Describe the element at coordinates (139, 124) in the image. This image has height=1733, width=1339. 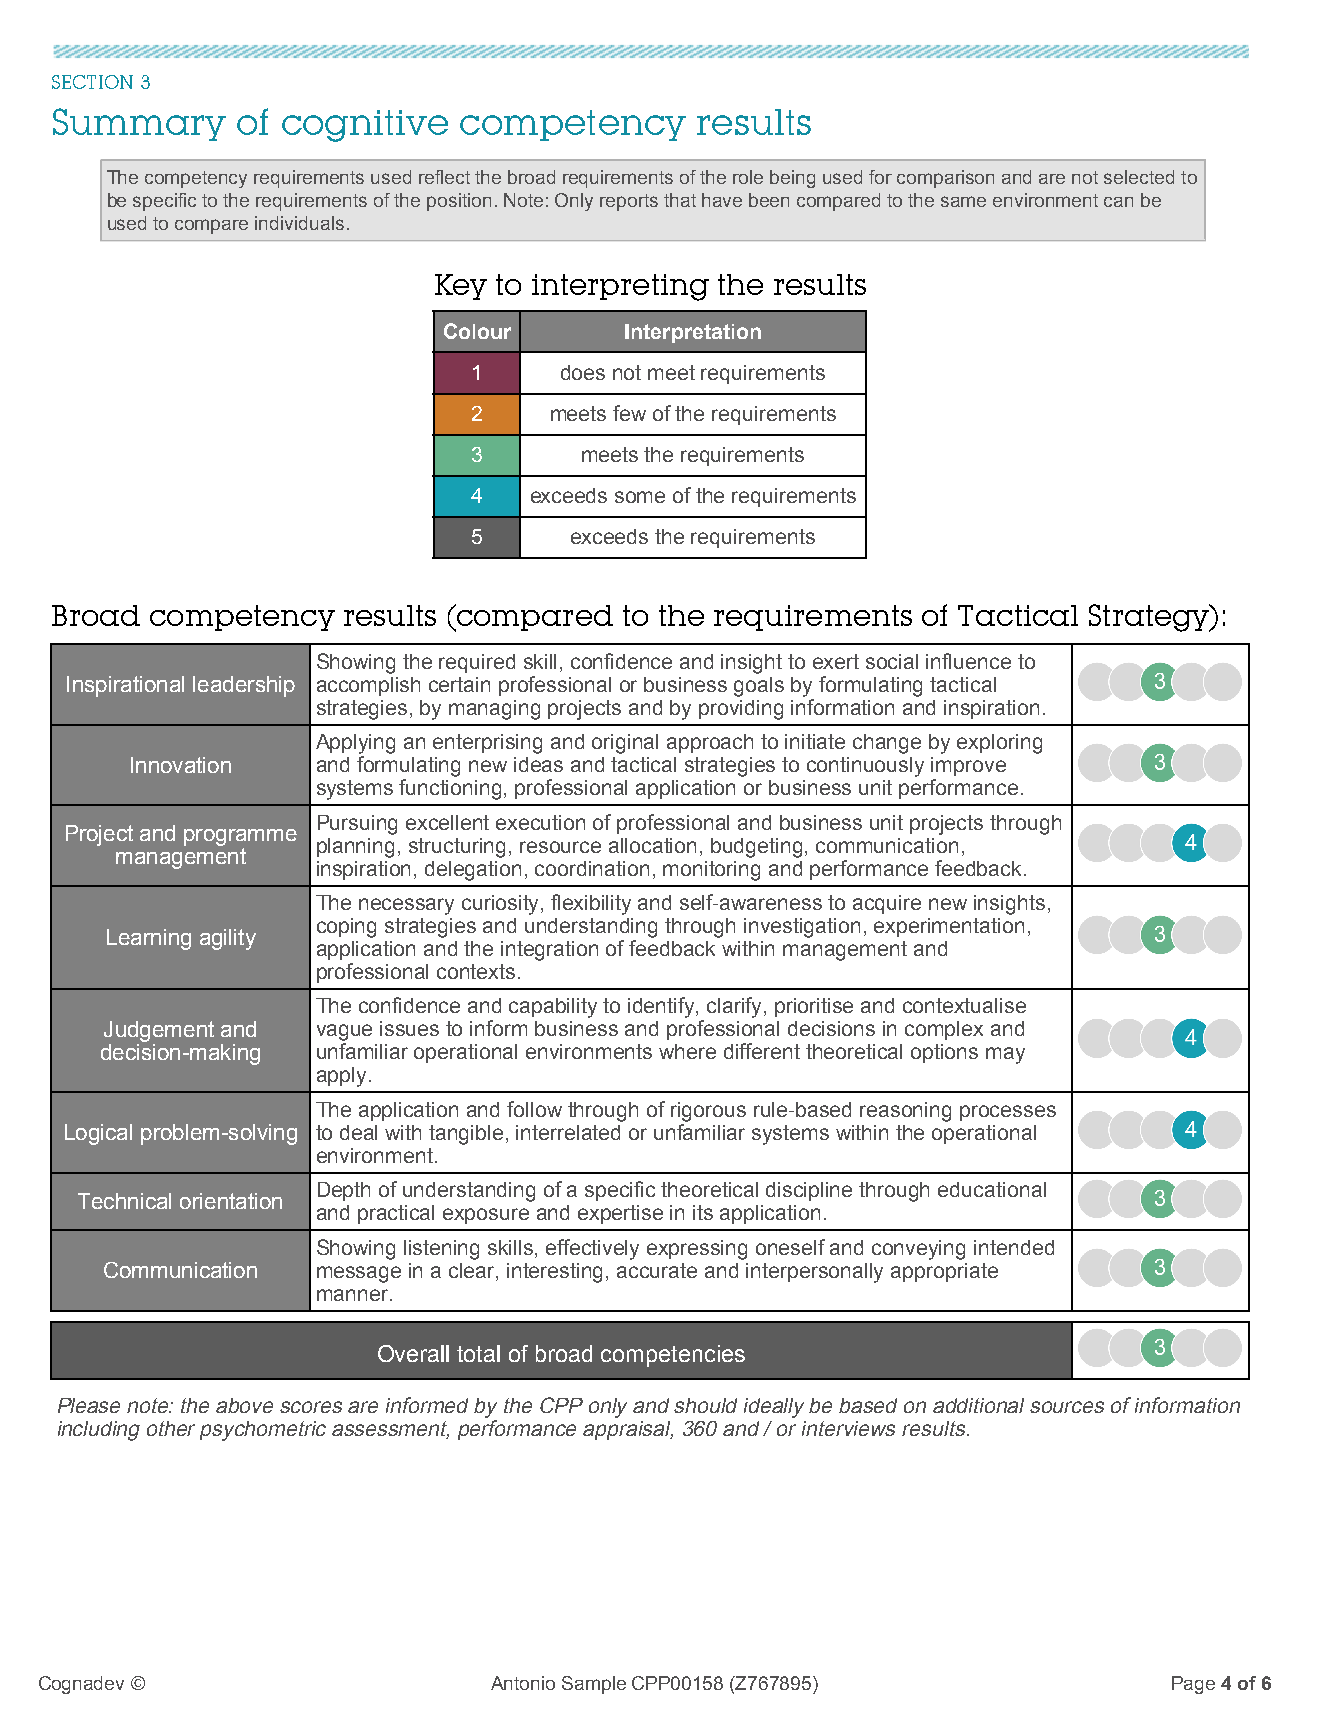
I see `Summary` at that location.
